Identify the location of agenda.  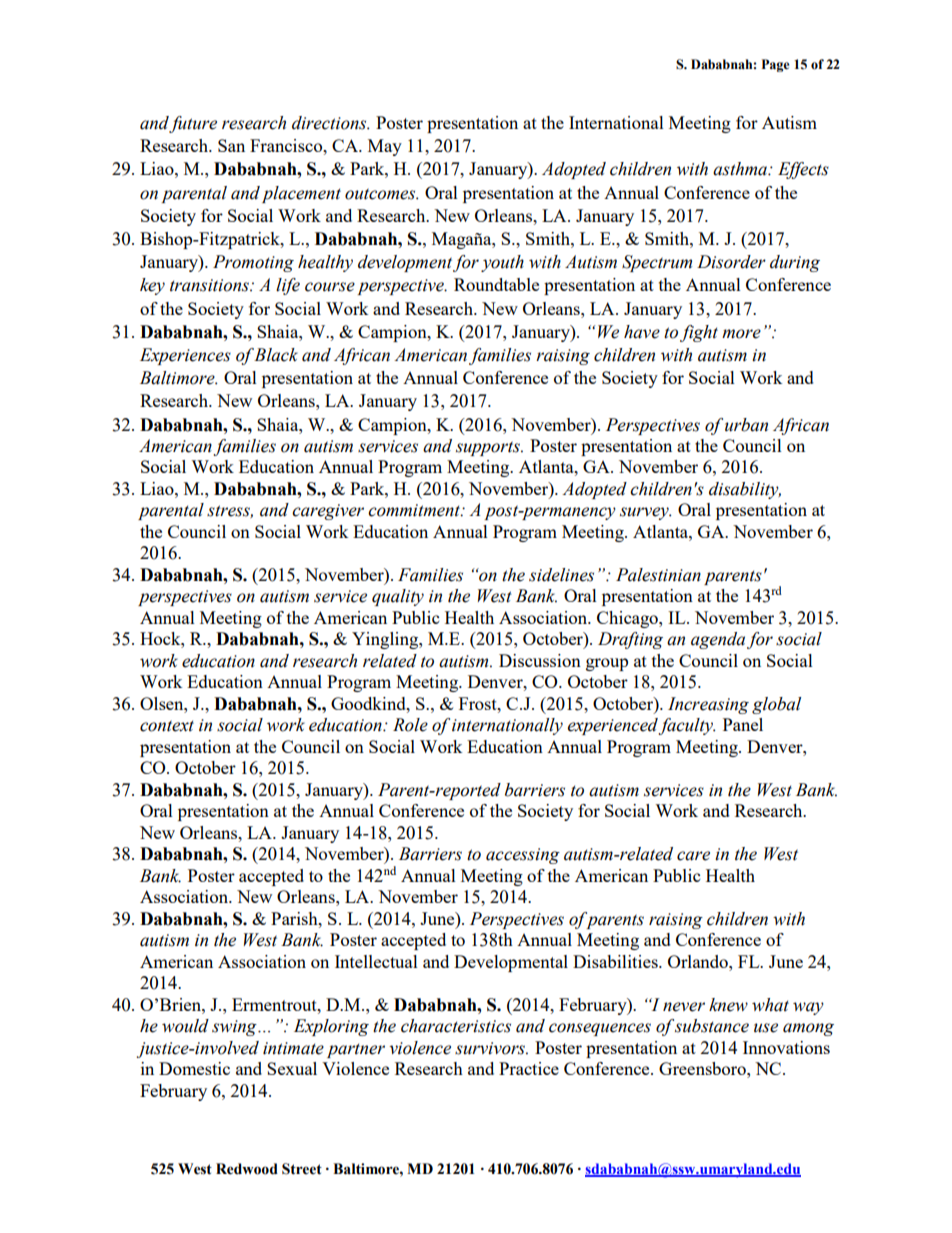
(718, 640).
